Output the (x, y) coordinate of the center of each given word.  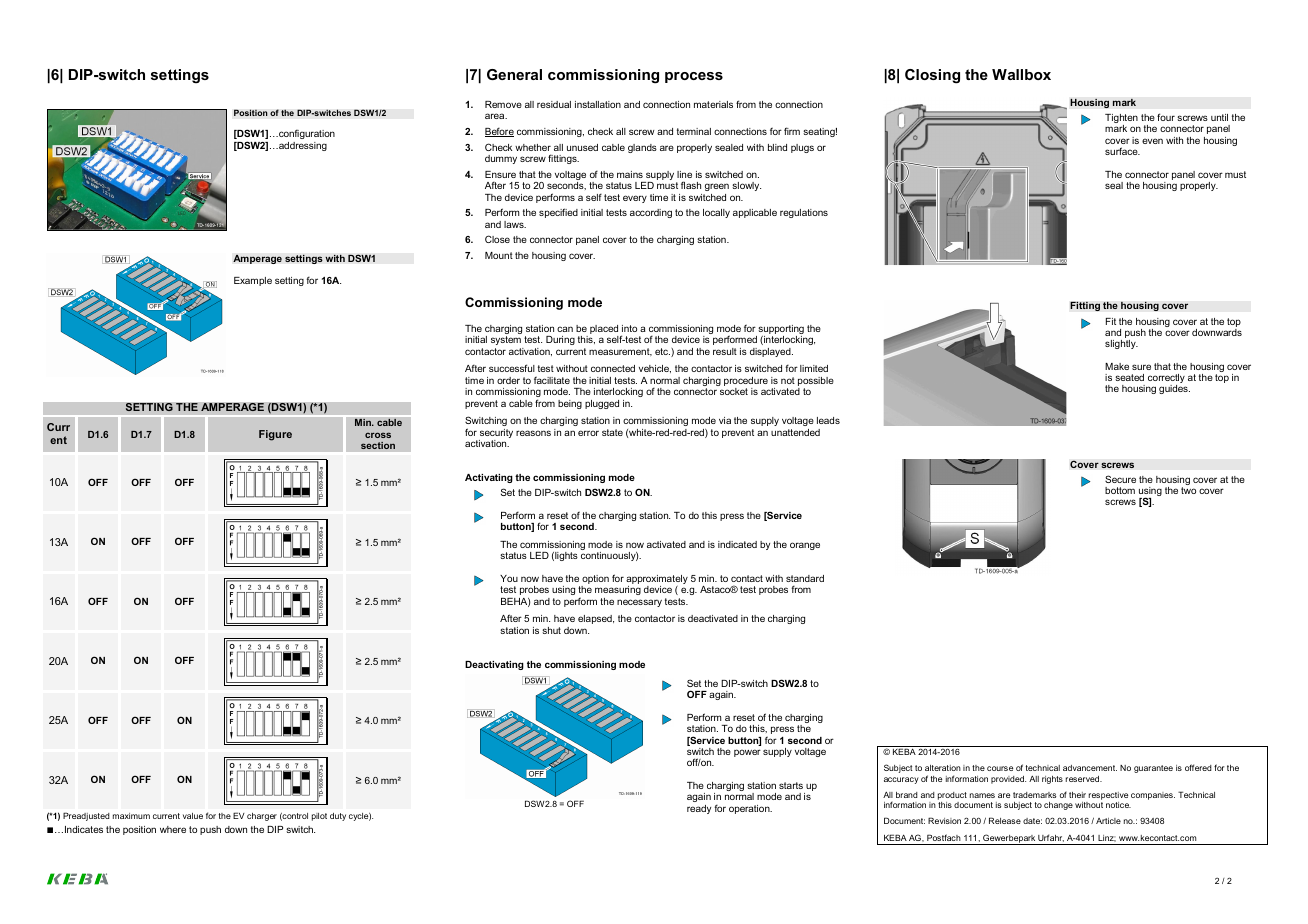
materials (713, 104)
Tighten (1121, 120)
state (612, 432)
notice (1118, 805)
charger (262, 817)
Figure (275, 435)
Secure (1120, 479)
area (496, 116)
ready (699, 809)
